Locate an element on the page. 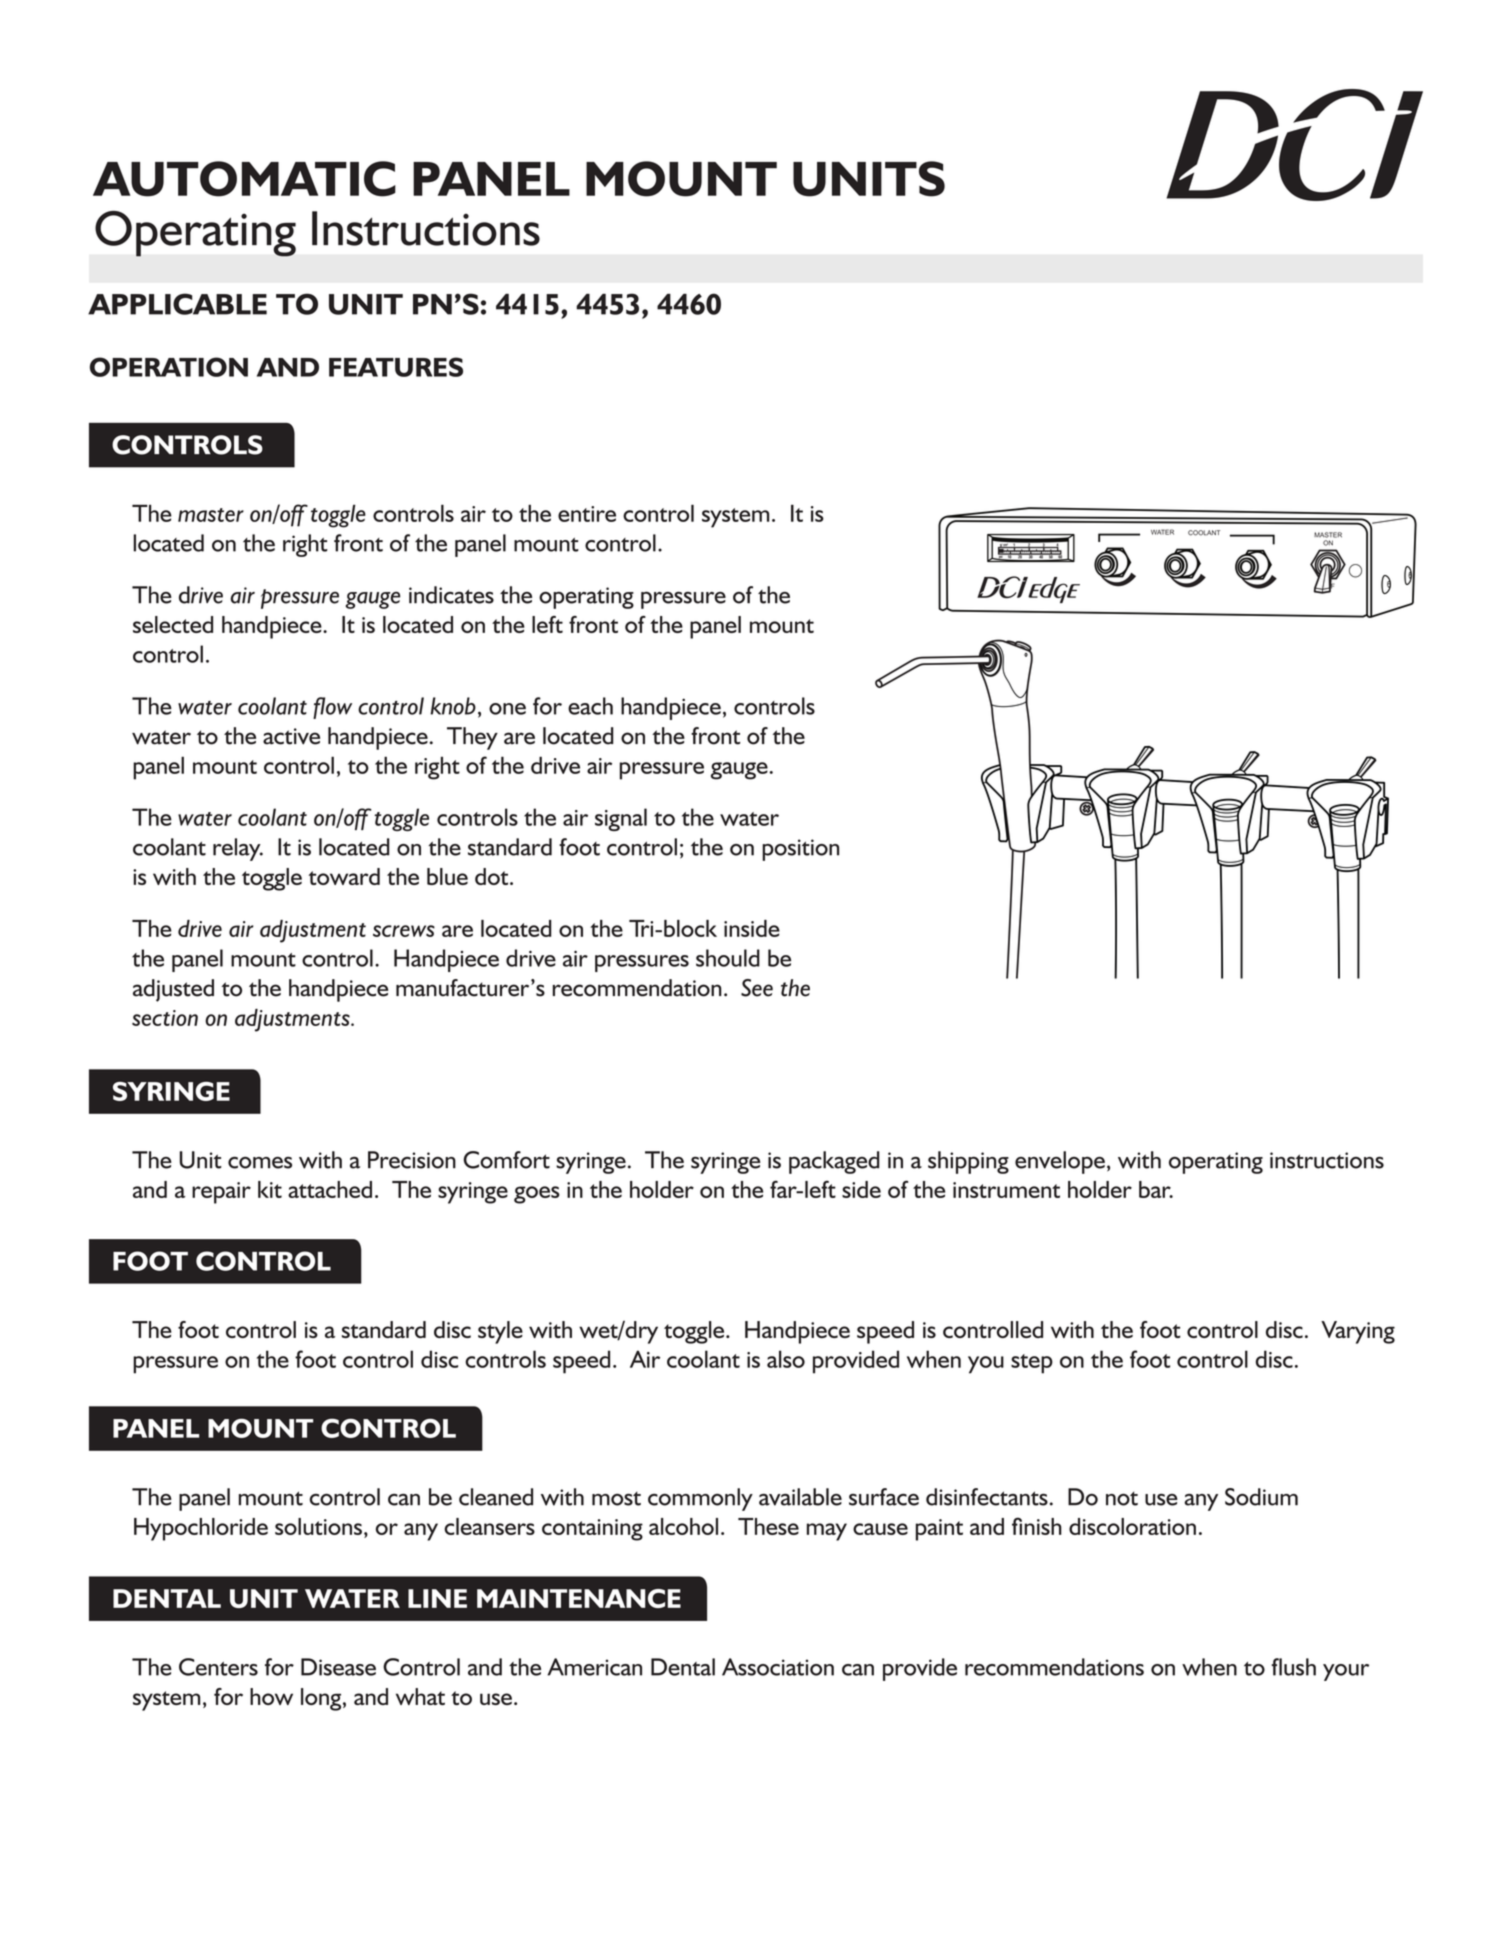 This image has height=1957, width=1512. should is located at coordinates (728, 958).
